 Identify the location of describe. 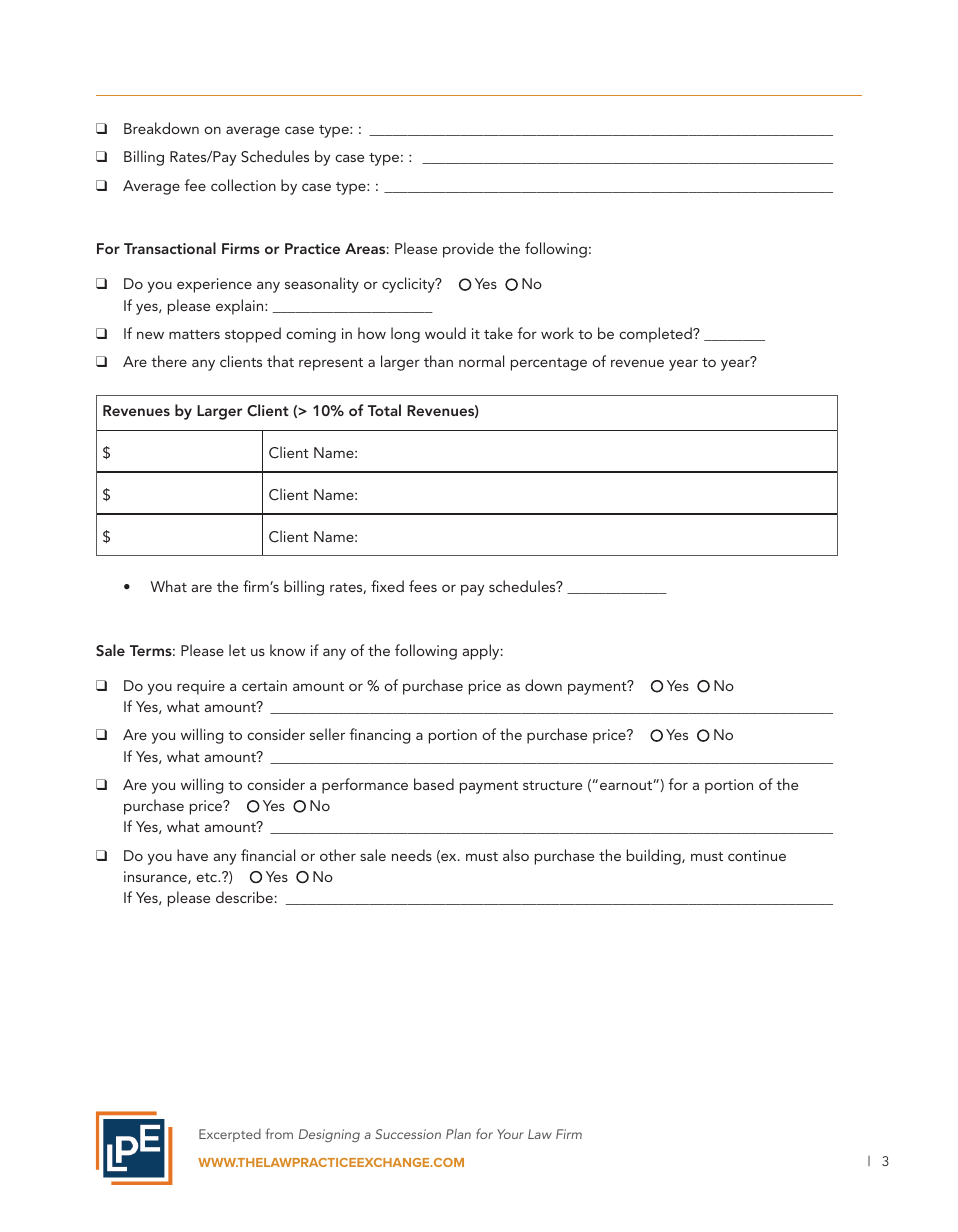
(244, 897).
